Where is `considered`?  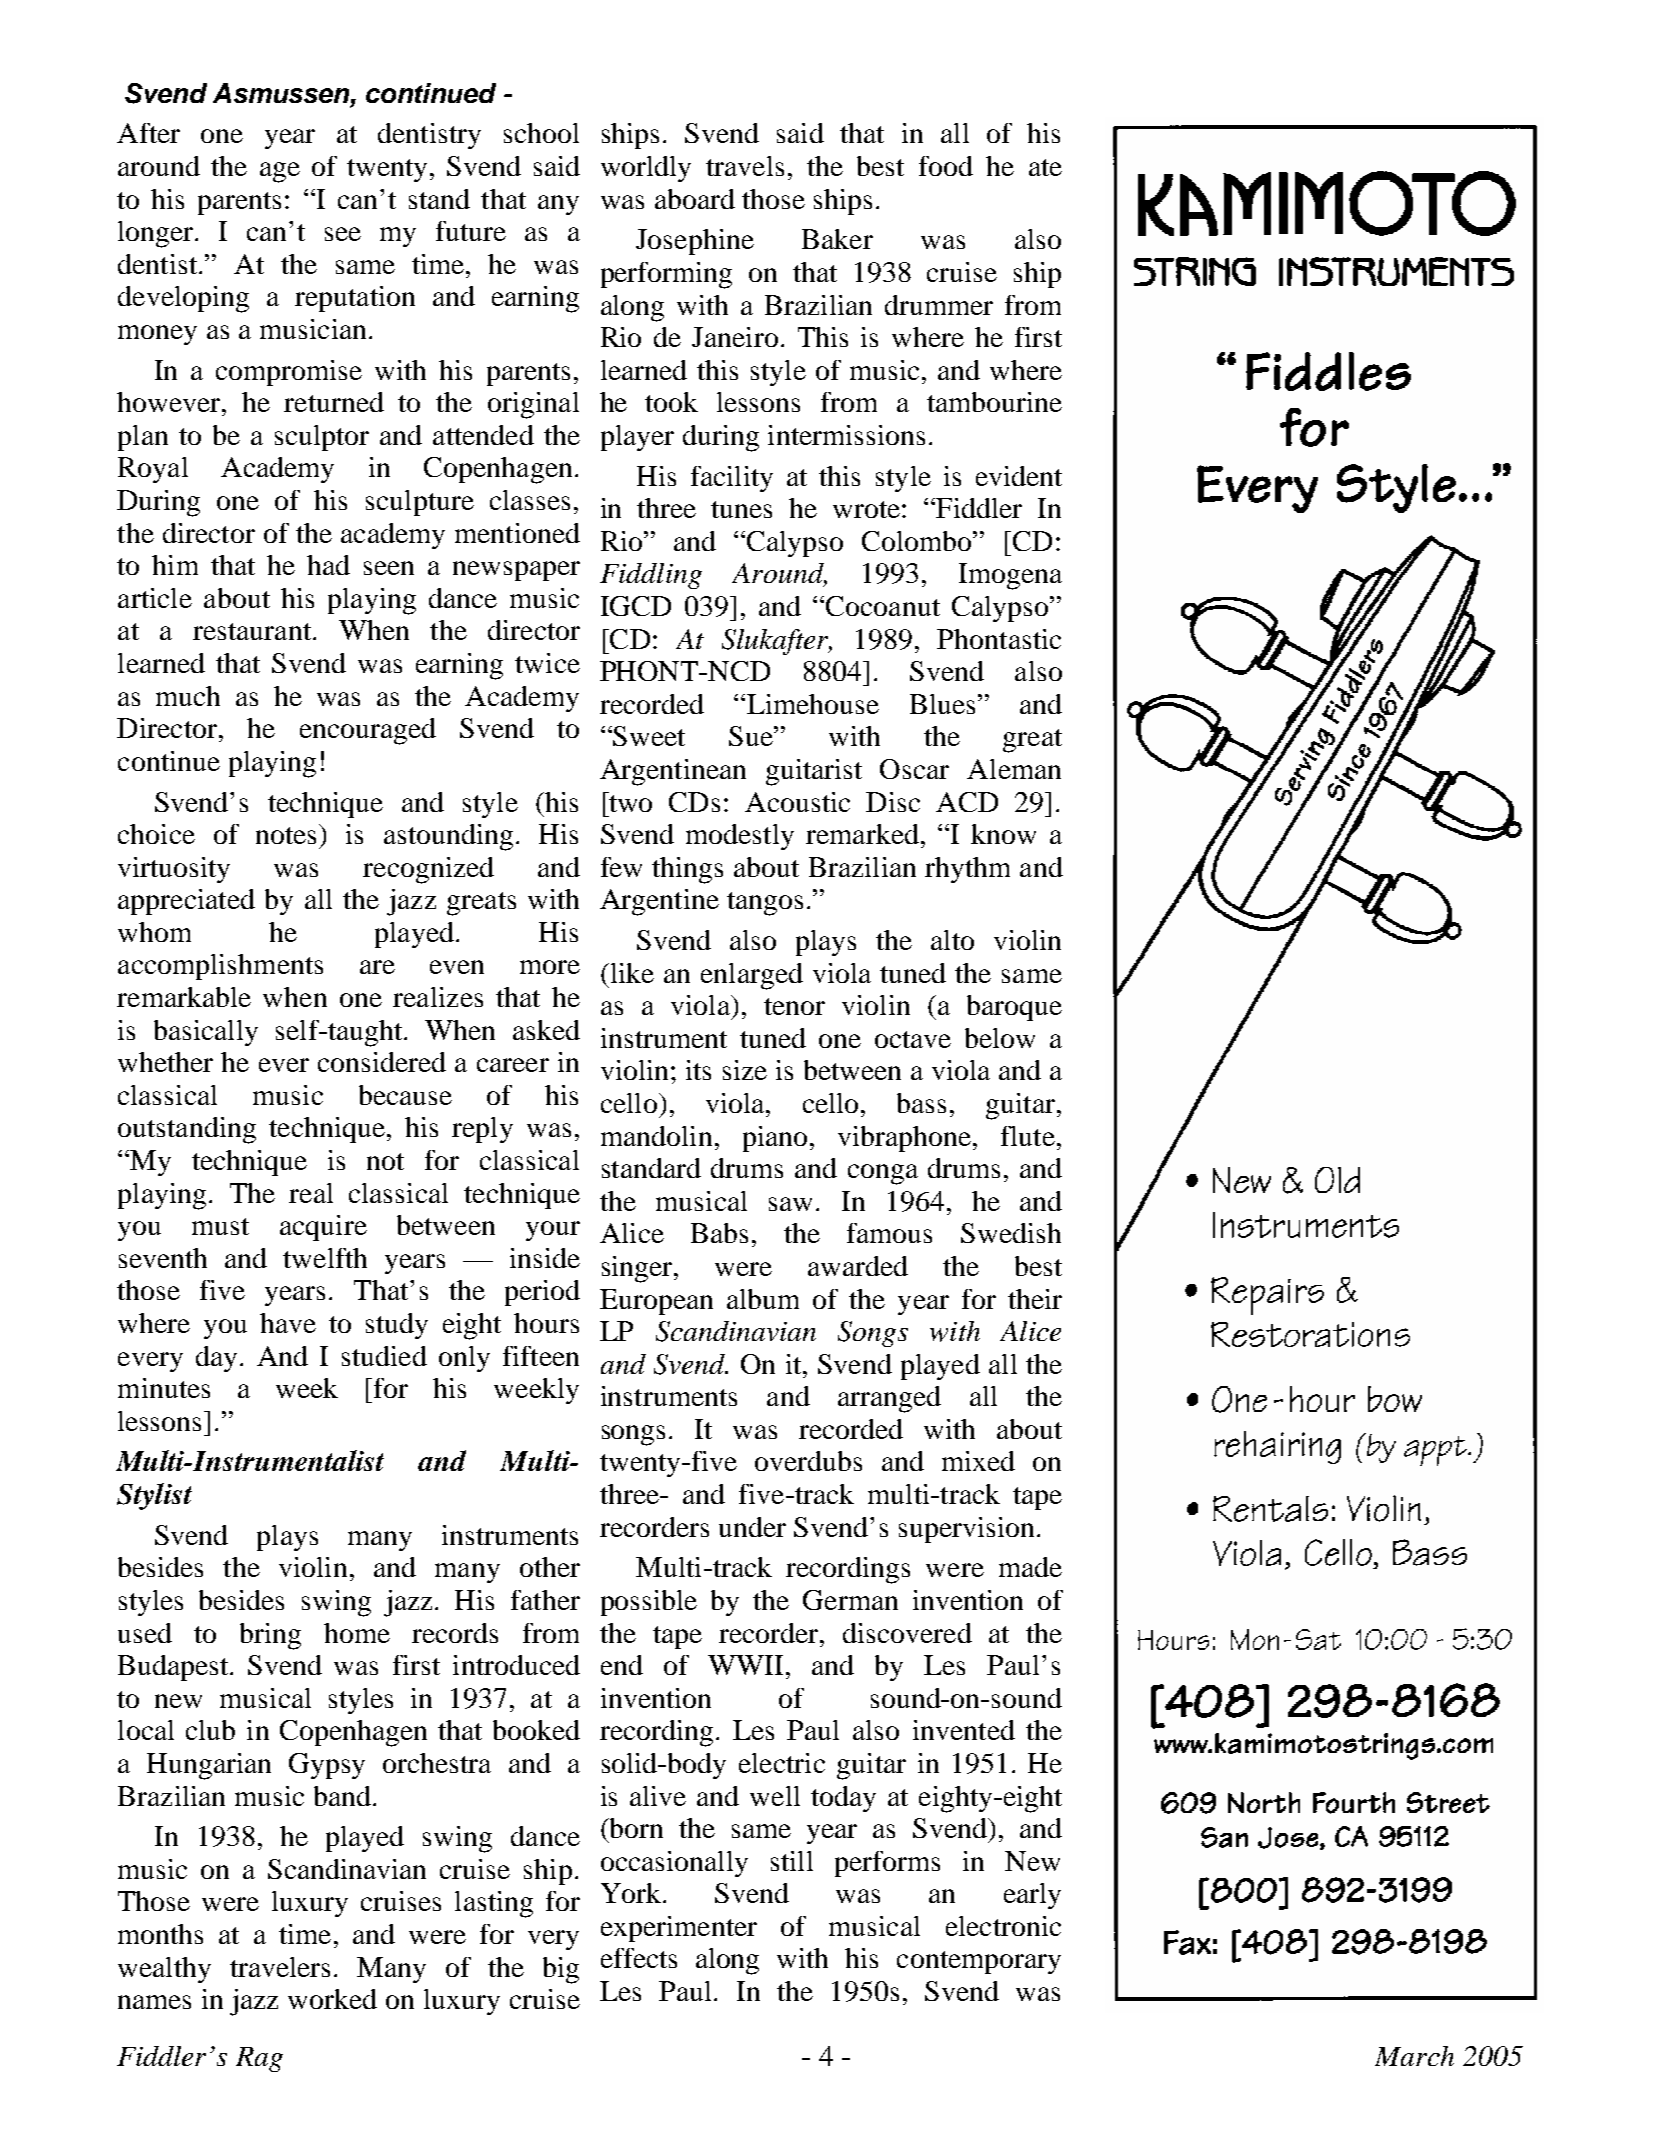
considered is located at coordinates (382, 1062).
